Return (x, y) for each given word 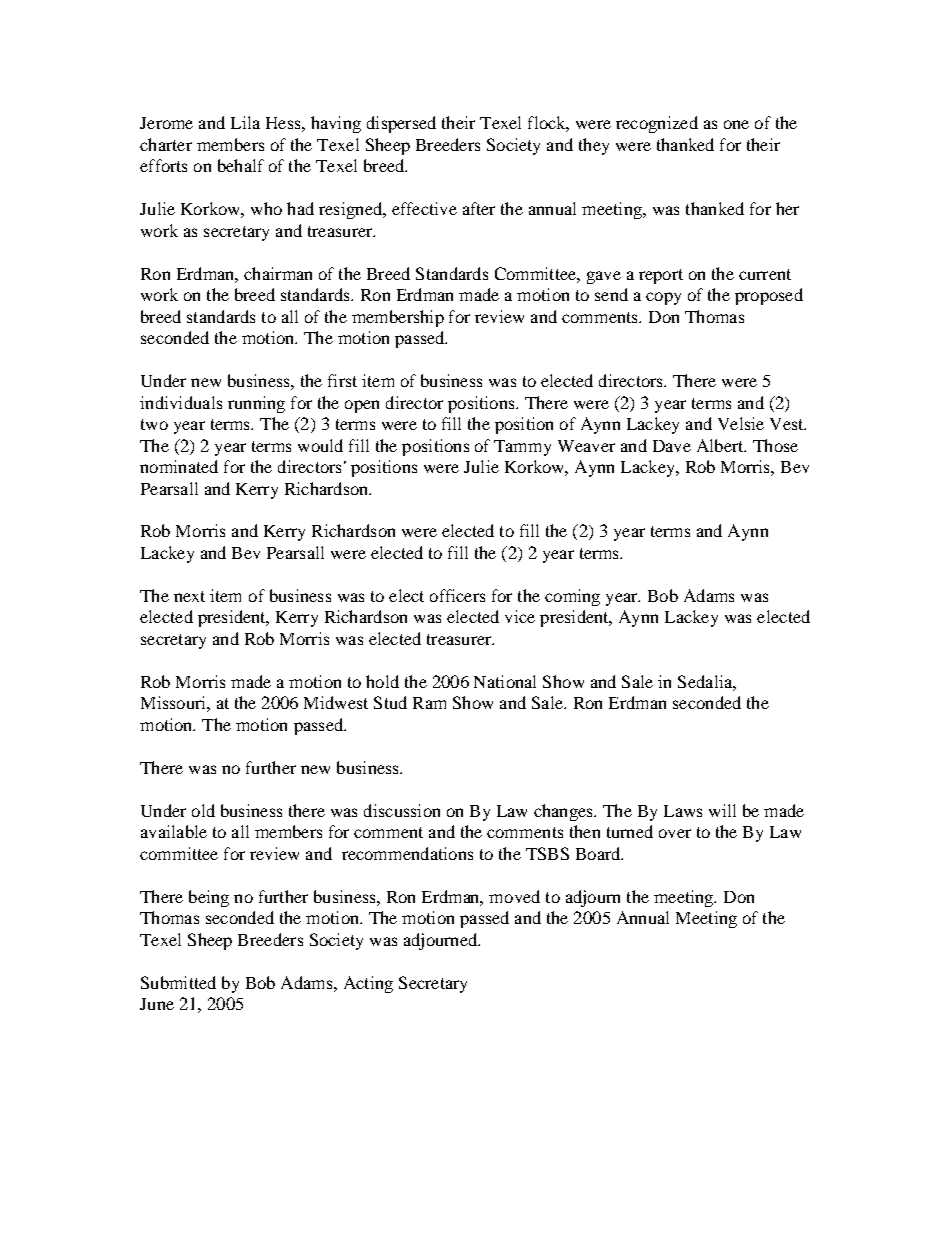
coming (572, 597)
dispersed (401, 124)
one (736, 124)
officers (457, 595)
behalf (241, 165)
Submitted (178, 982)
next (189, 596)
